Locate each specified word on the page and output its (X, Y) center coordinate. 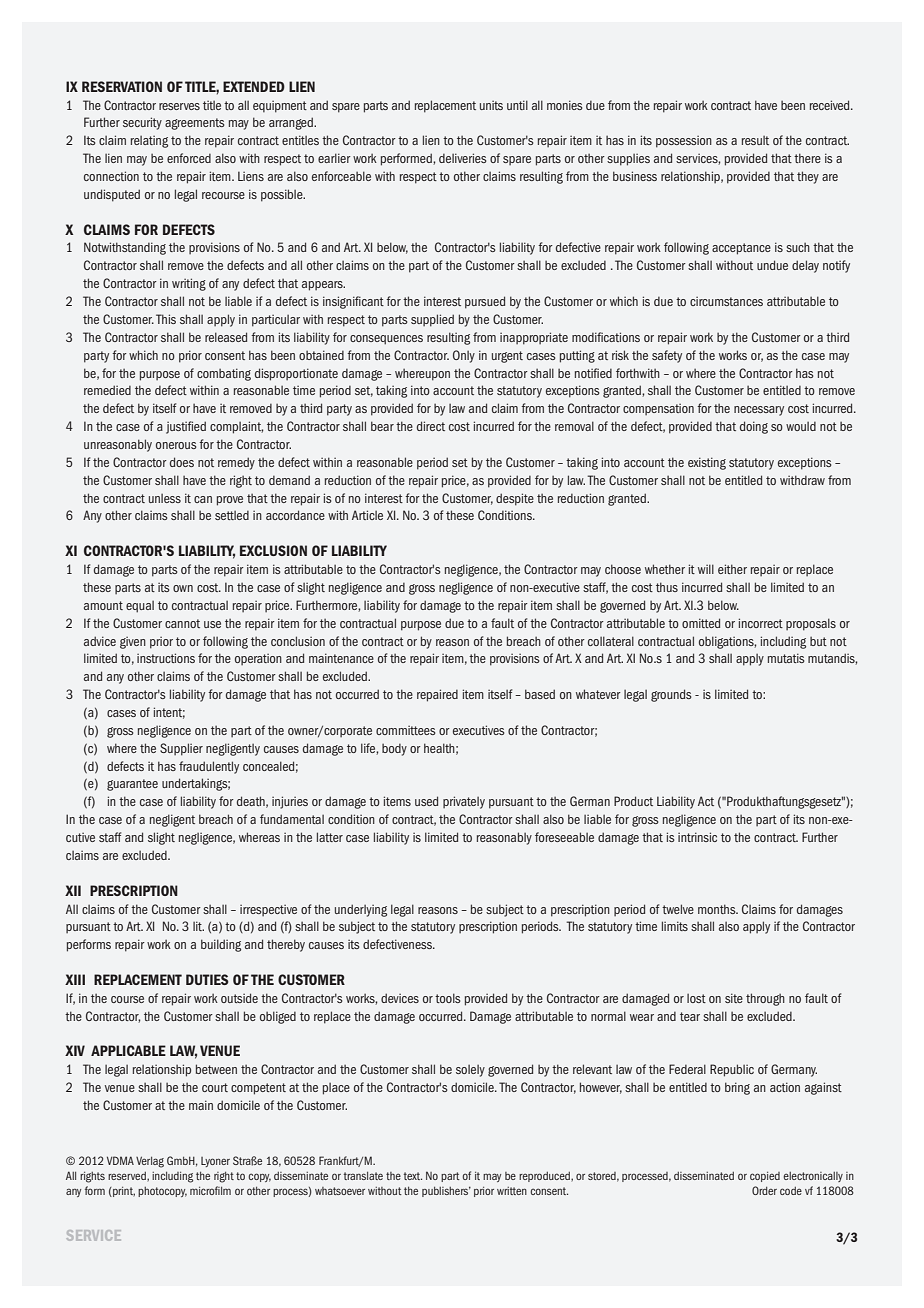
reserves (179, 106)
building (221, 945)
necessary (759, 411)
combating (224, 374)
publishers (446, 1191)
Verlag (150, 1162)
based (540, 694)
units (491, 105)
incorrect (761, 623)
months (718, 909)
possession (684, 142)
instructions (166, 658)
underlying (361, 910)
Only (464, 356)
